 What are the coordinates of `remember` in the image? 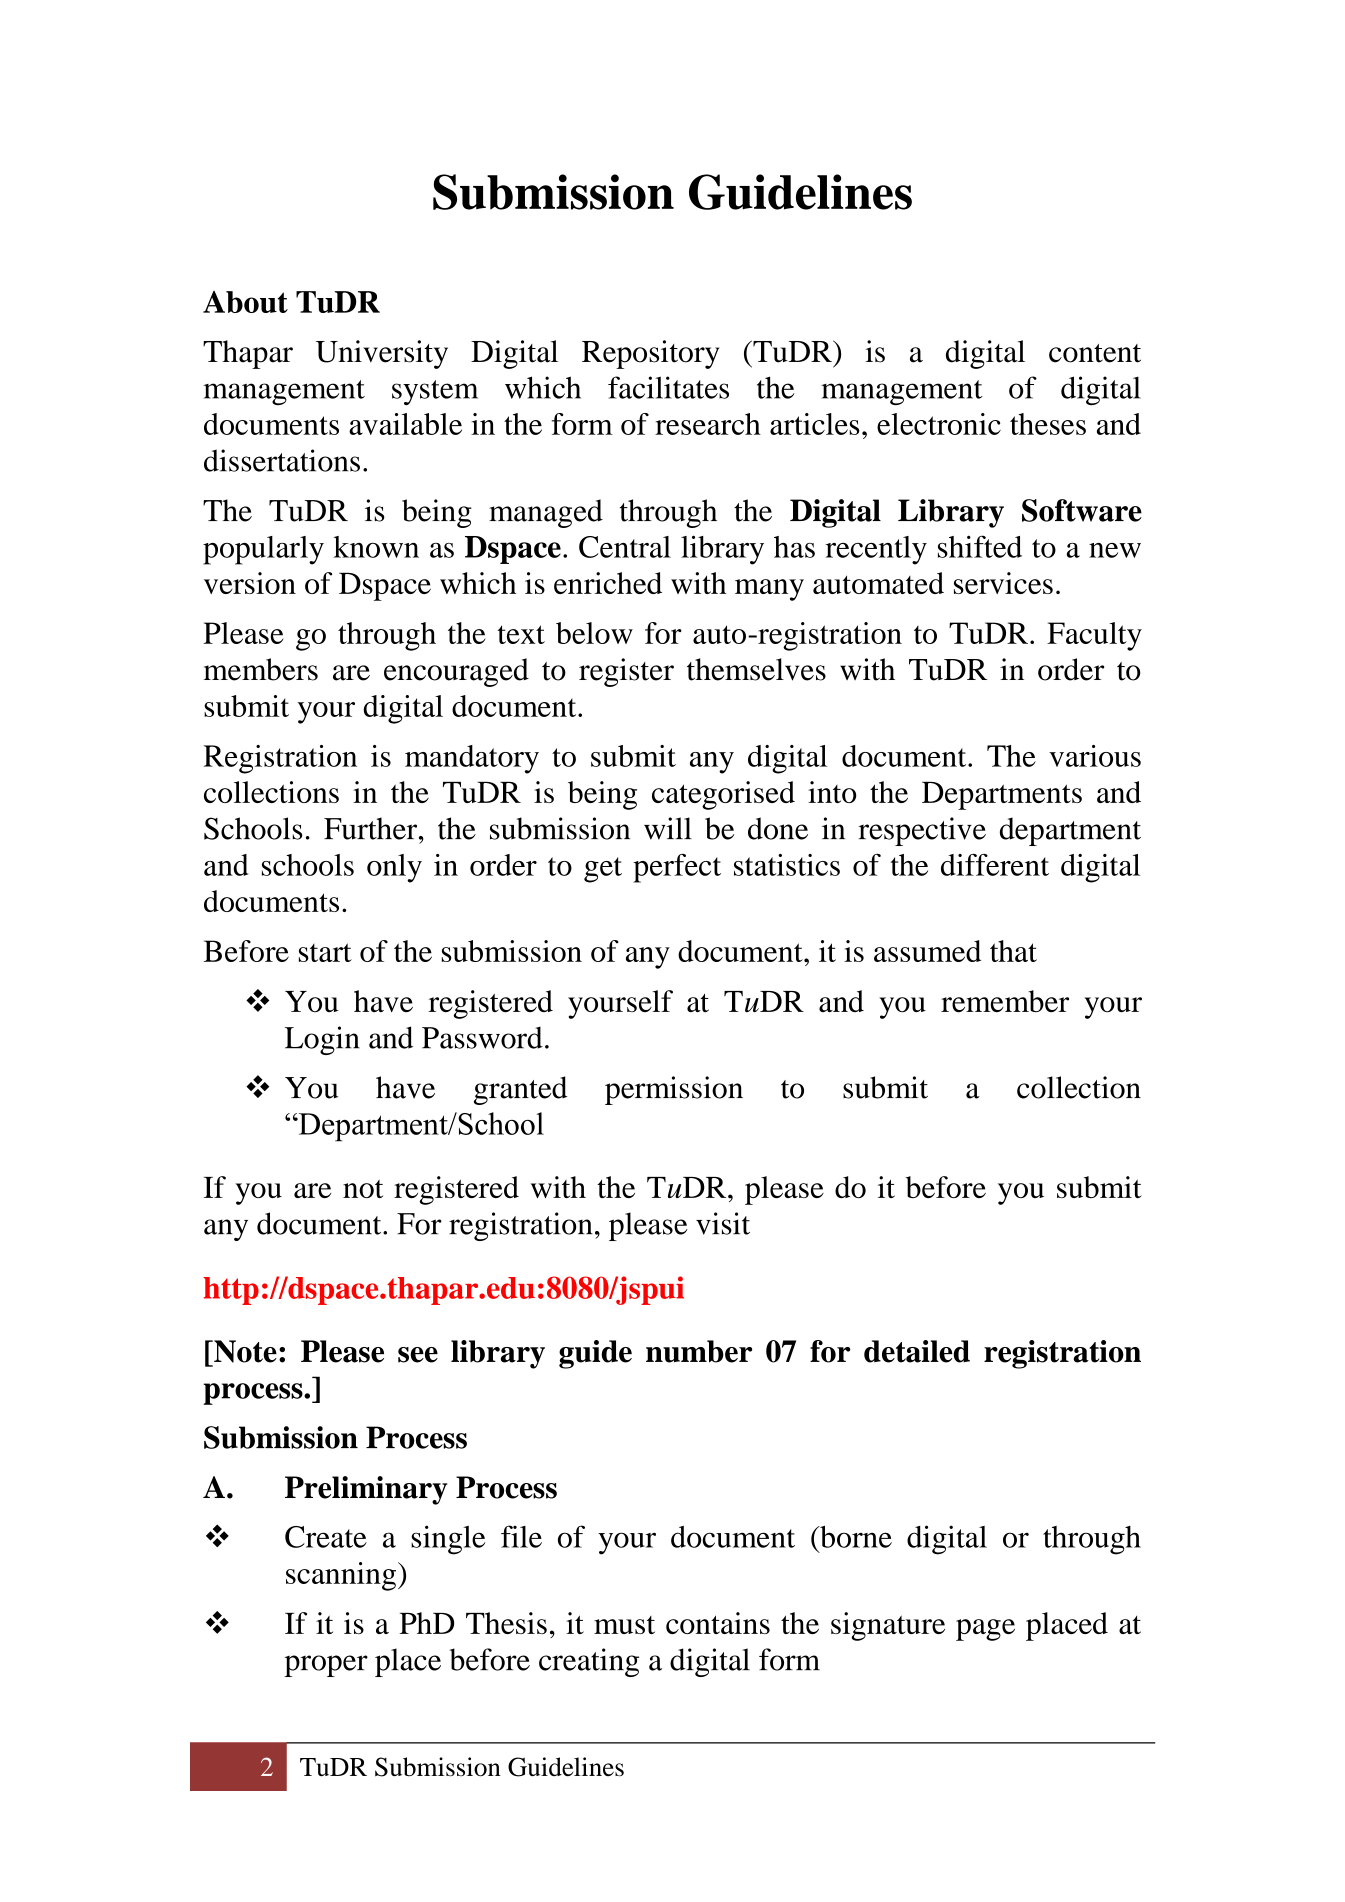 It's located at (1005, 1001).
